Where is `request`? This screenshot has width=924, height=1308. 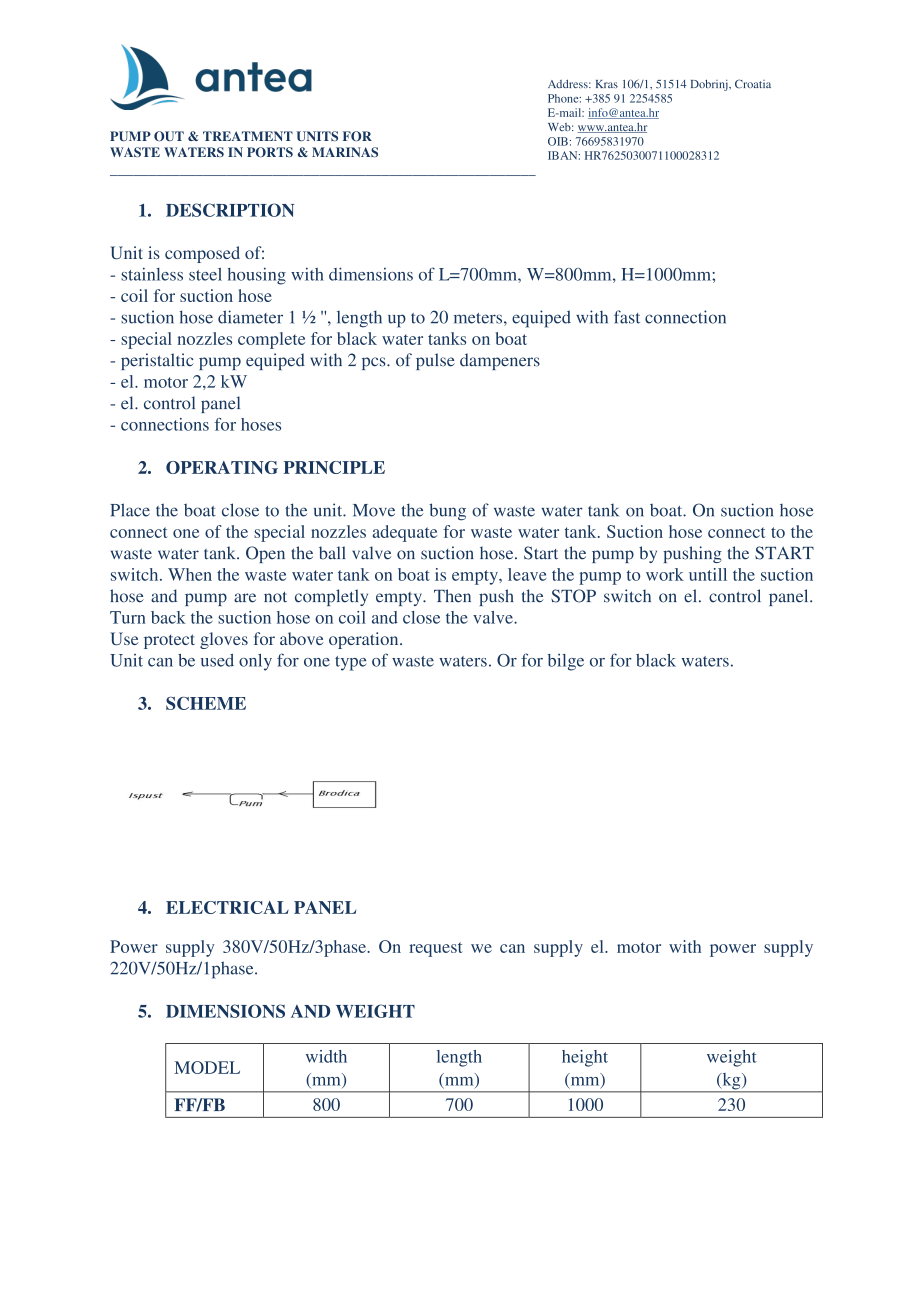 request is located at coordinates (436, 949).
